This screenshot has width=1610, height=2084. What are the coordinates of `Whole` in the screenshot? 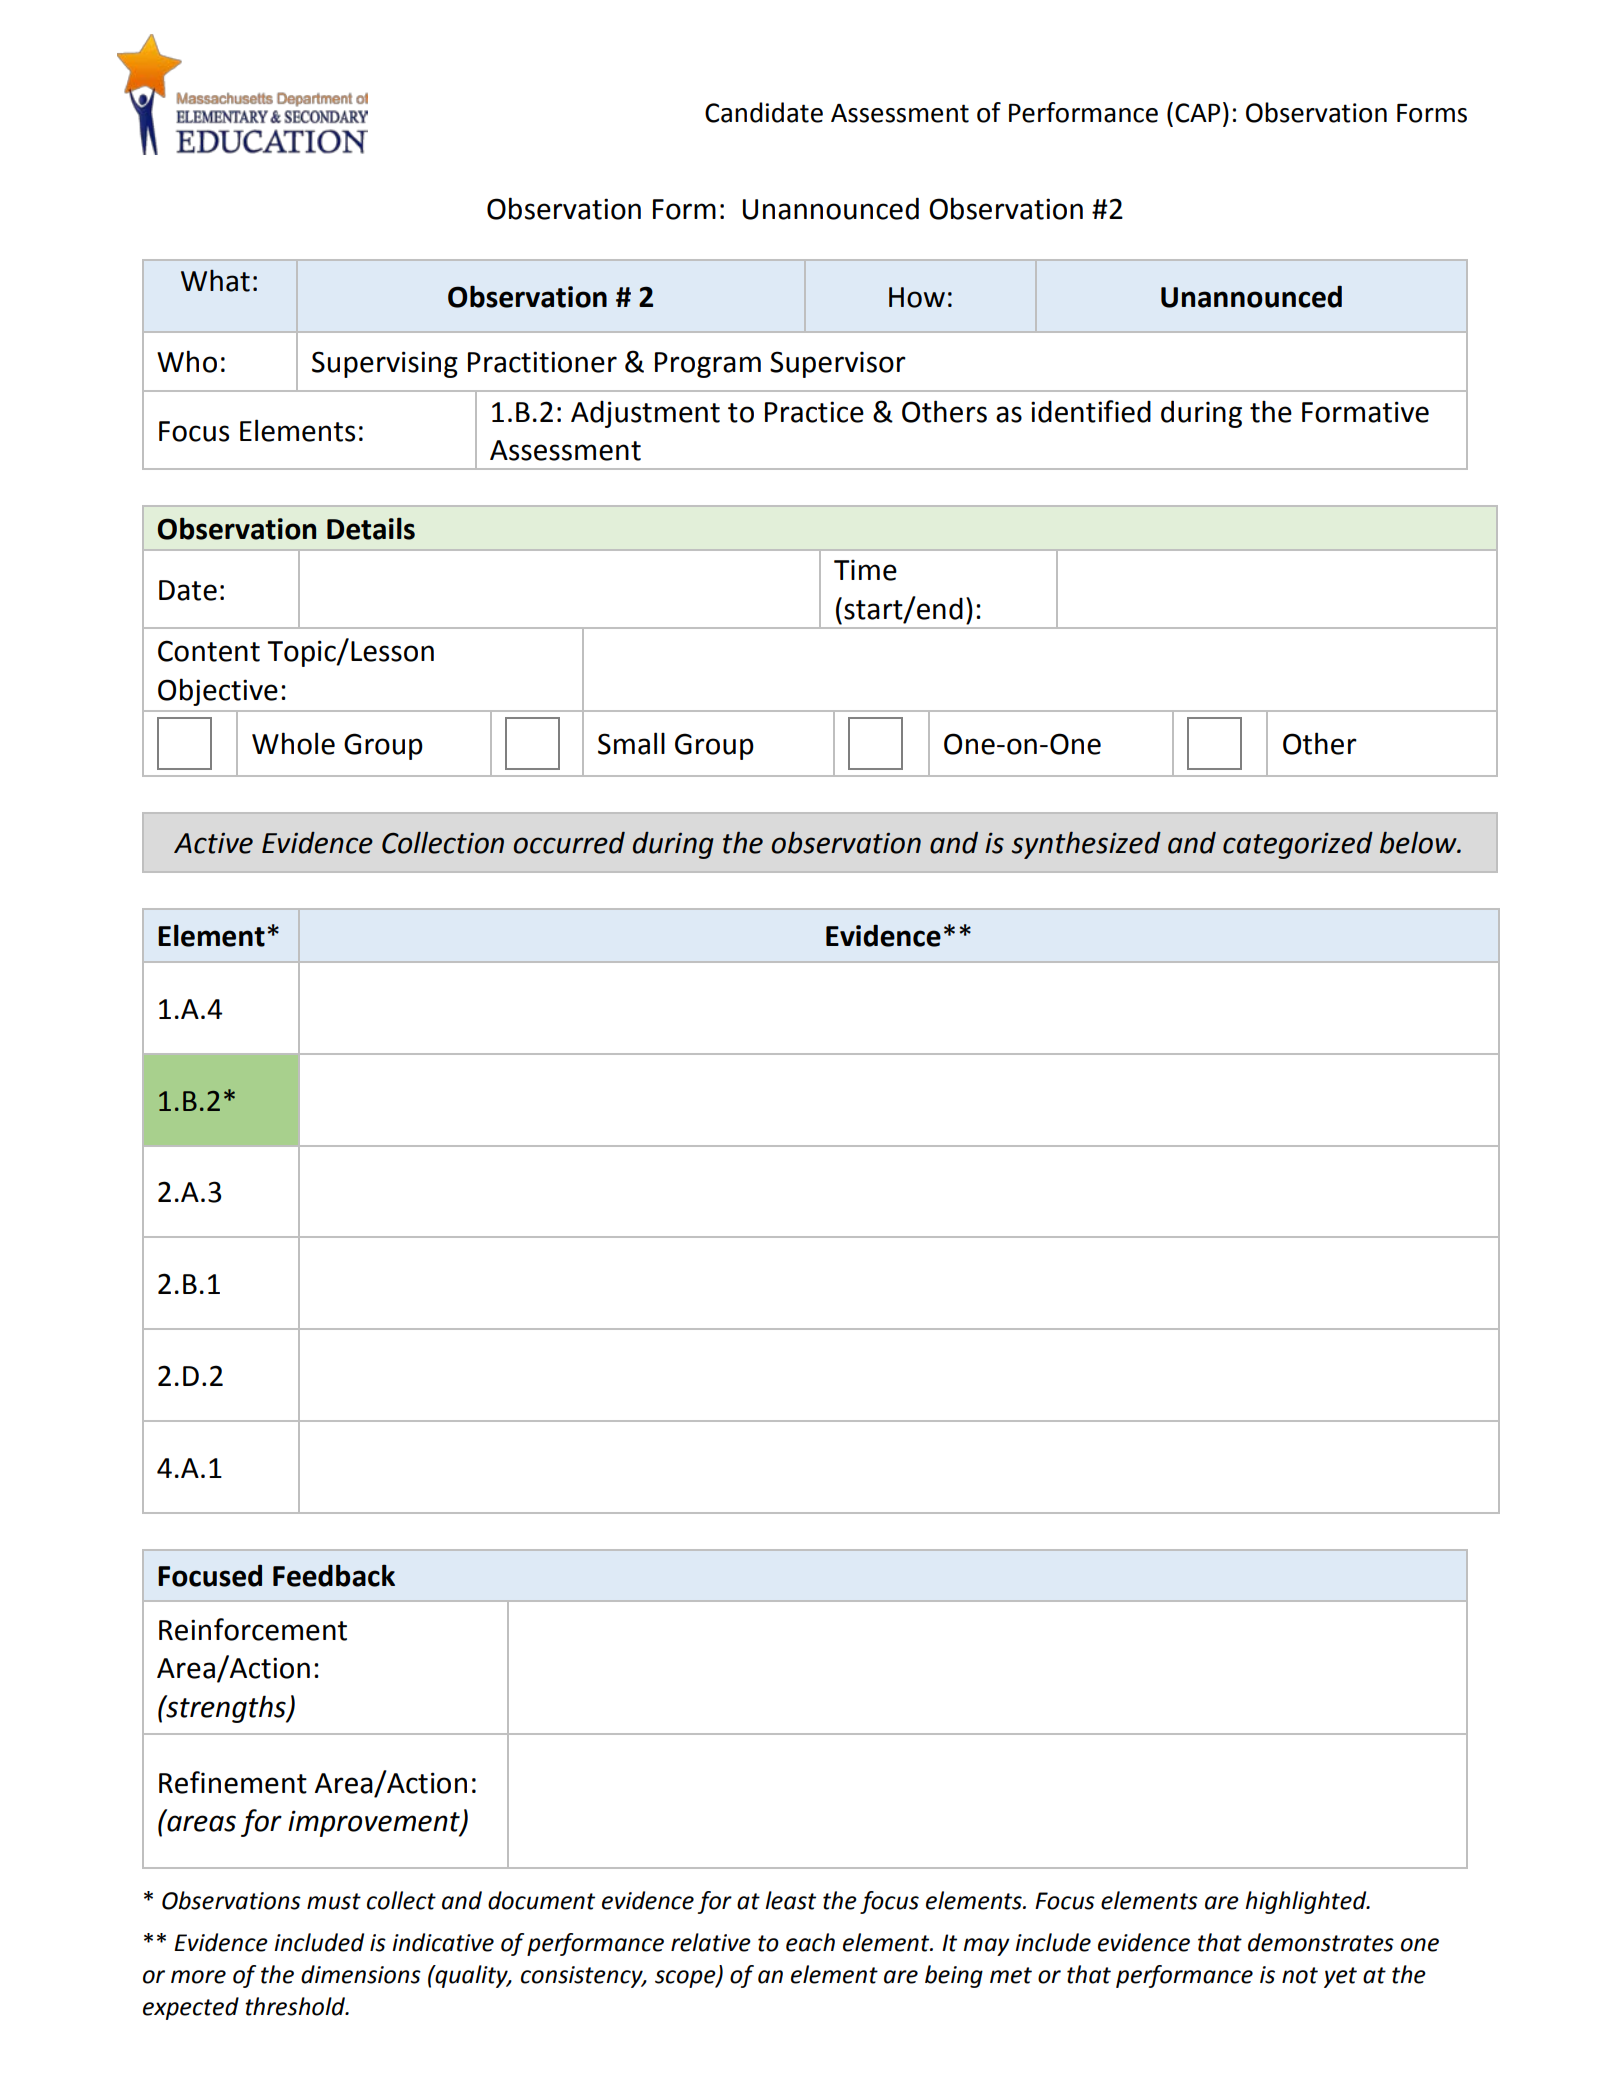 It's located at (293, 743).
